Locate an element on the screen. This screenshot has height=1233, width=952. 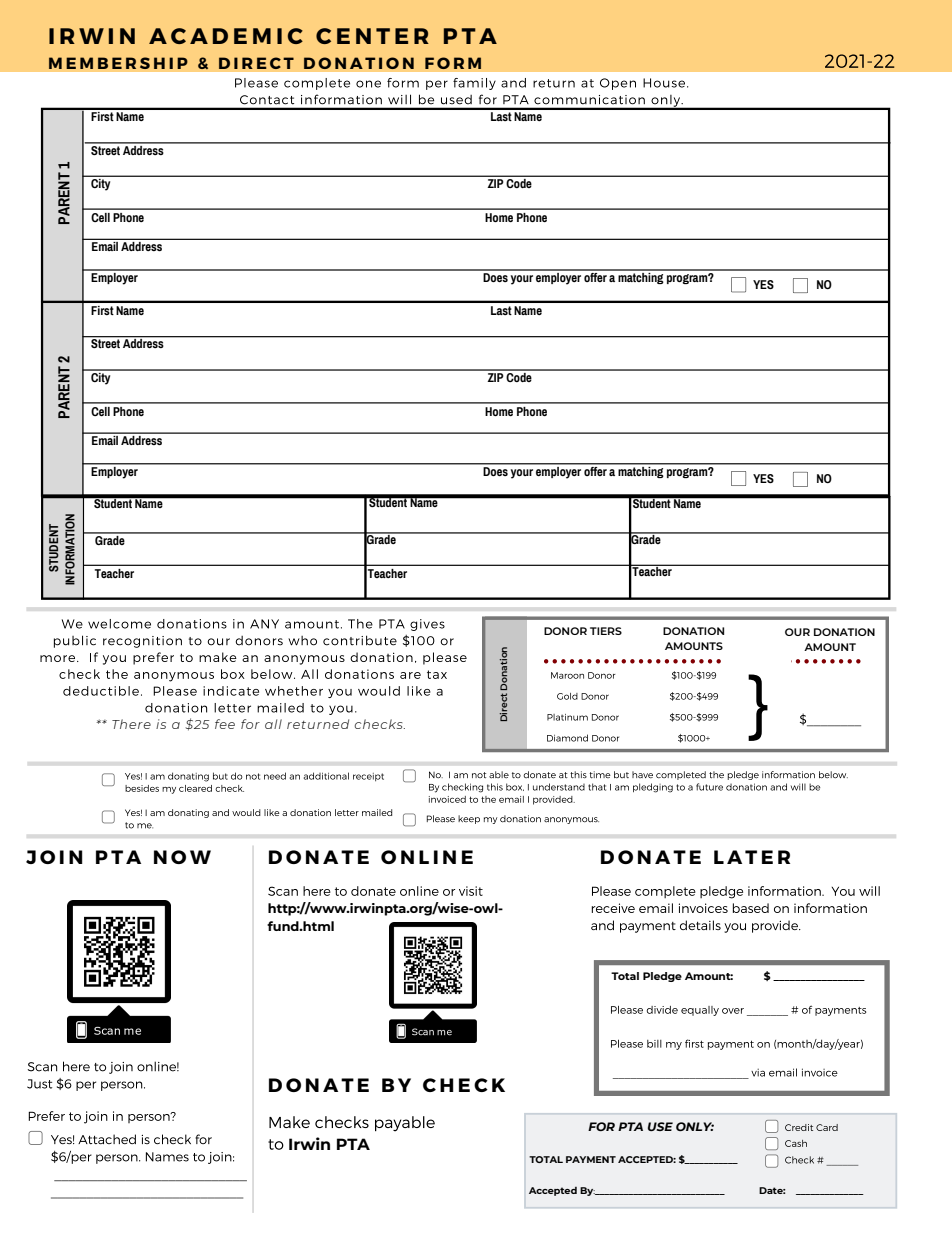
Contact is located at coordinates (267, 99).
